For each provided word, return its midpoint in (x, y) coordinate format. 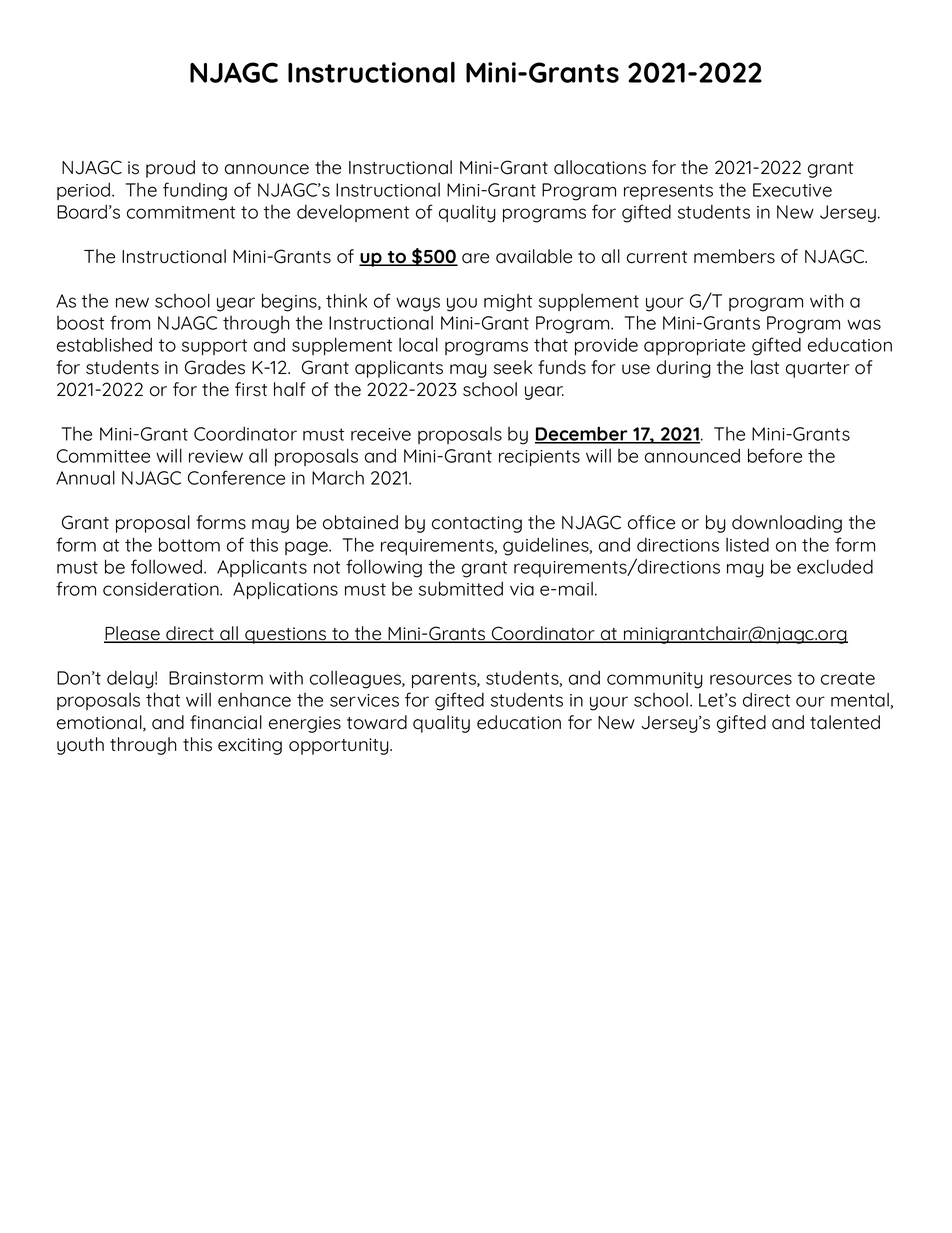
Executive (792, 190)
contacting (477, 524)
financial (226, 722)
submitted (461, 588)
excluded (835, 566)
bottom (189, 544)
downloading (787, 524)
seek (513, 367)
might (508, 303)
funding (195, 191)
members (734, 256)
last (765, 367)
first (251, 389)
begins (290, 302)
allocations (600, 167)
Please (133, 634)
